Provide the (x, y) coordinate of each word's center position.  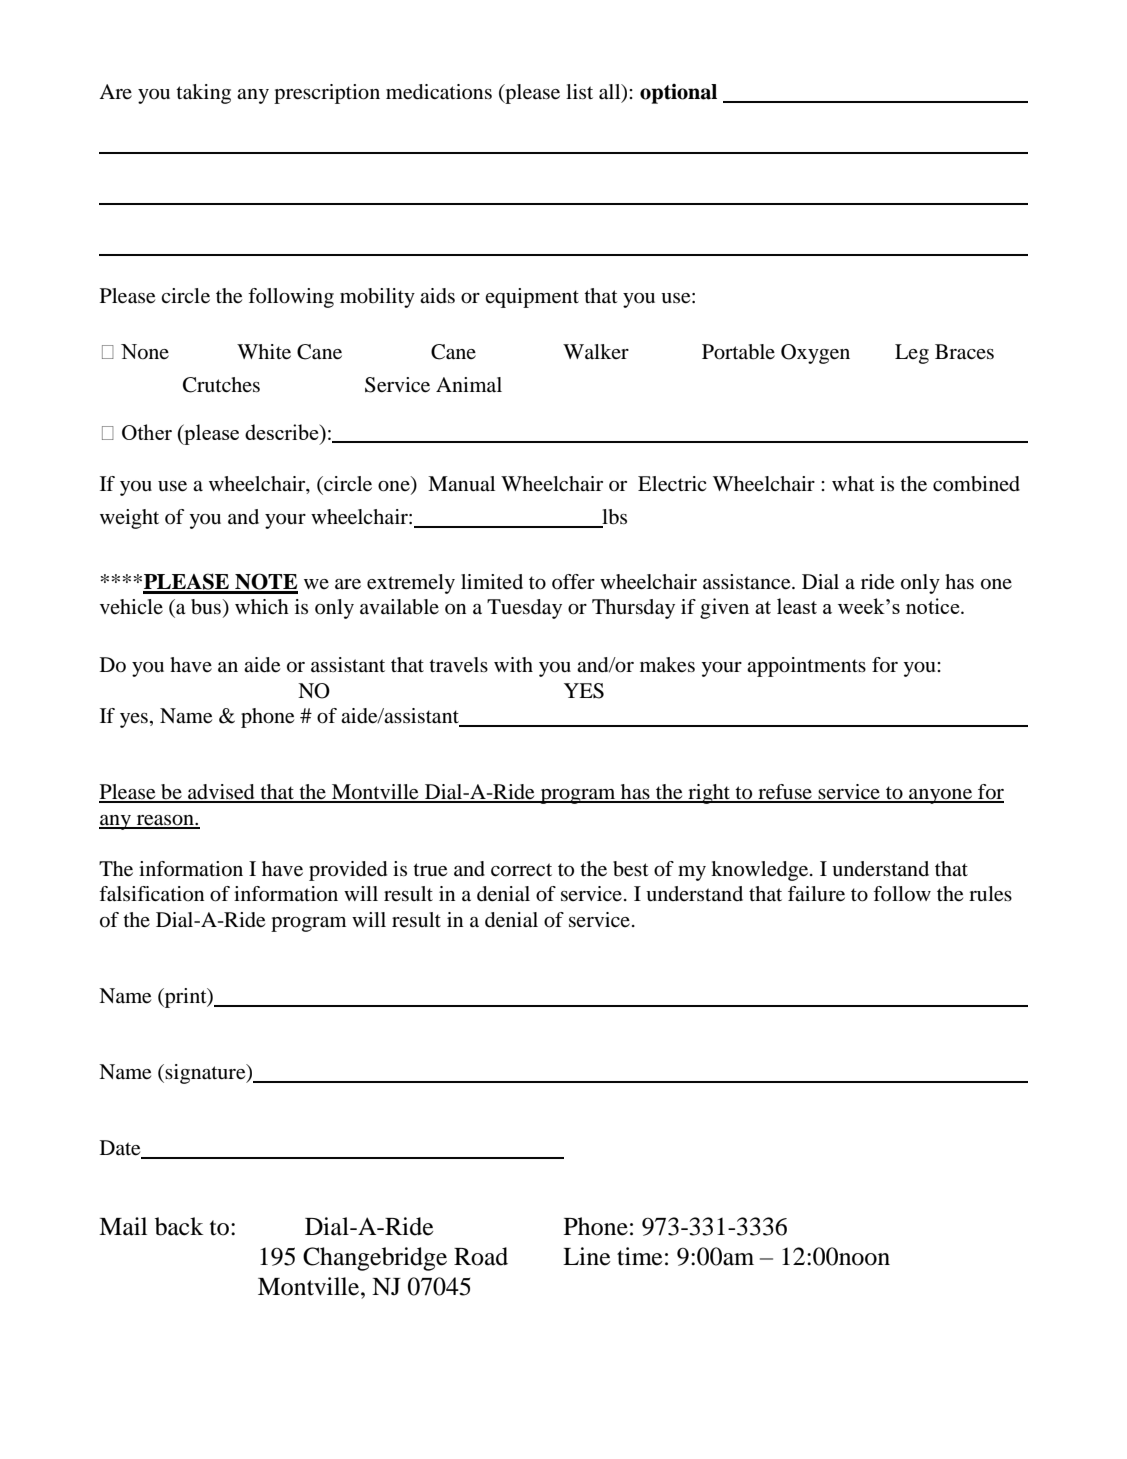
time (640, 1256)
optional (678, 94)
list (579, 91)
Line (587, 1256)
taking (203, 94)
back (179, 1226)
